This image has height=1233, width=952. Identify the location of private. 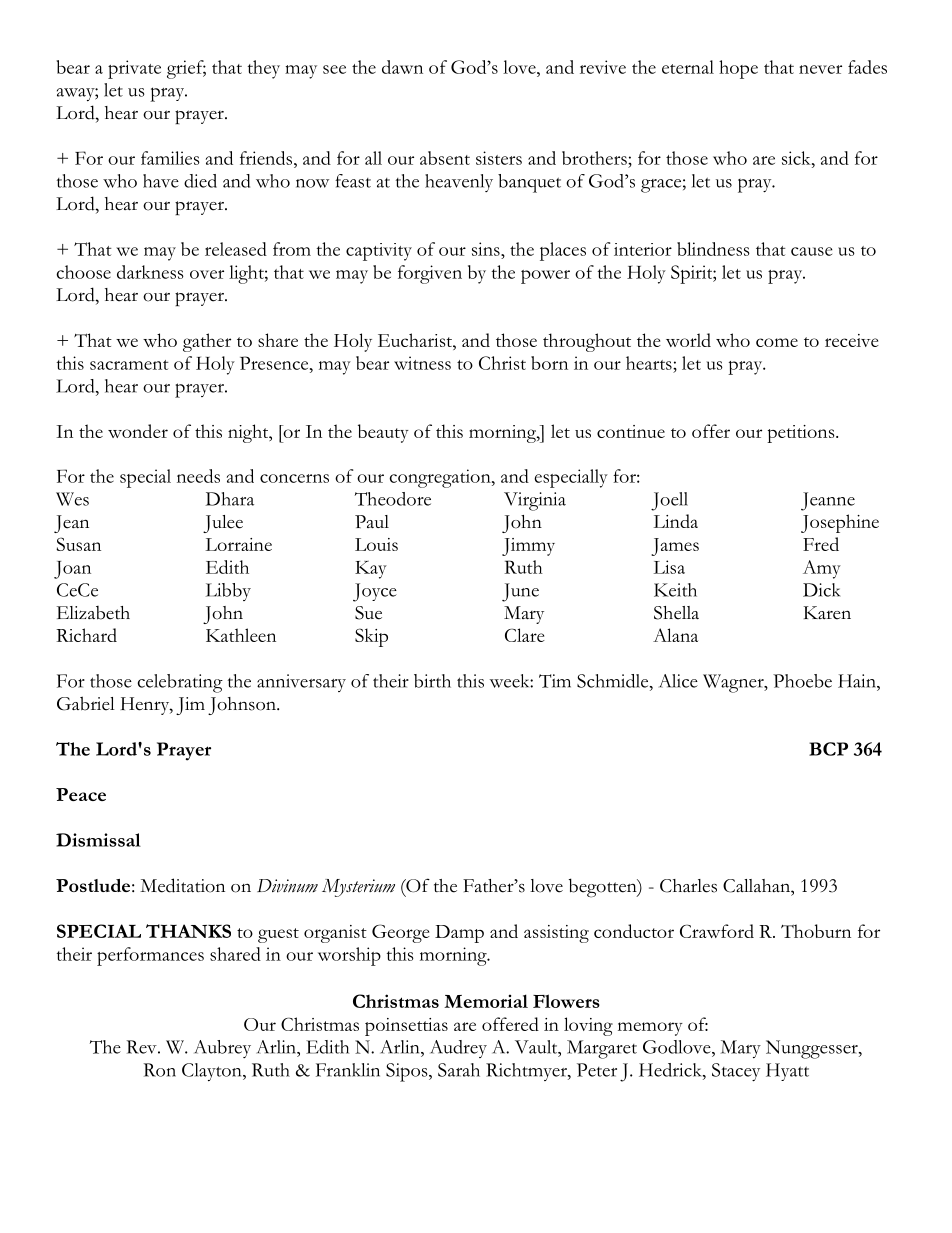
(134, 69).
